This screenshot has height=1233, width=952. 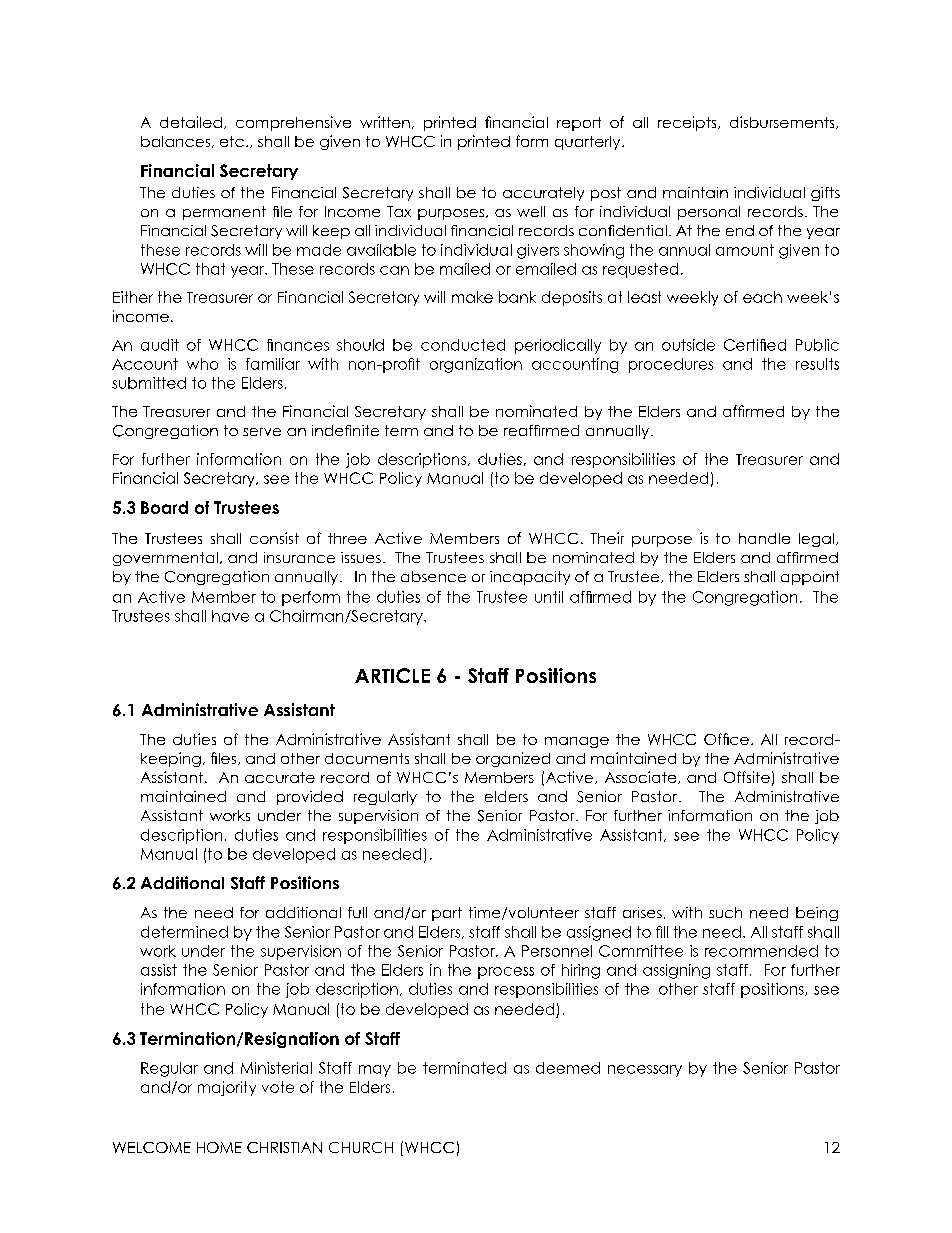 What do you see at coordinates (531, 211) in the screenshot?
I see `well` at bounding box center [531, 211].
